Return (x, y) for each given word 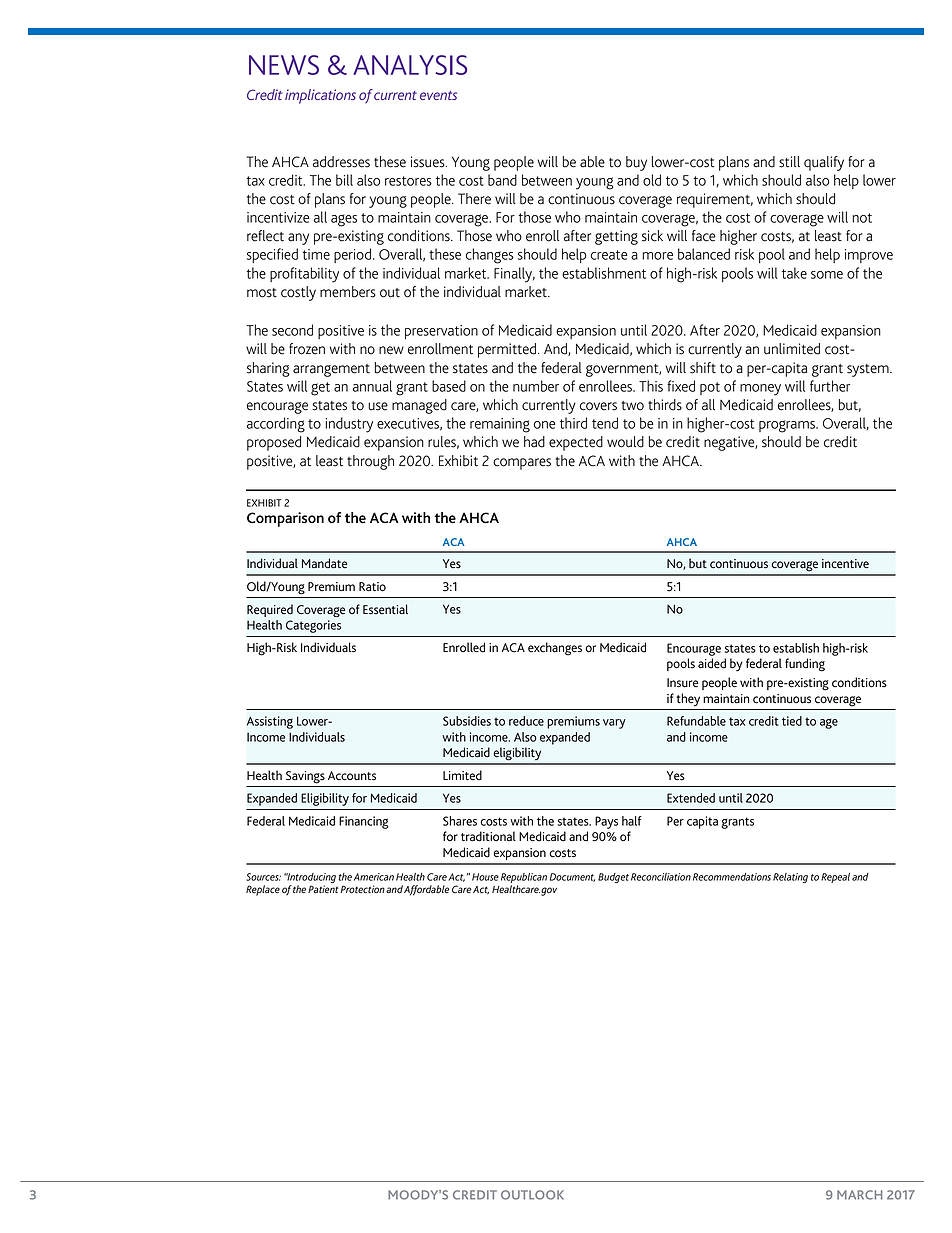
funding (805, 665)
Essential (385, 609)
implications (320, 96)
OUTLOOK (532, 1195)
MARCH (860, 1195)
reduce (526, 721)
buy (636, 163)
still (789, 162)
